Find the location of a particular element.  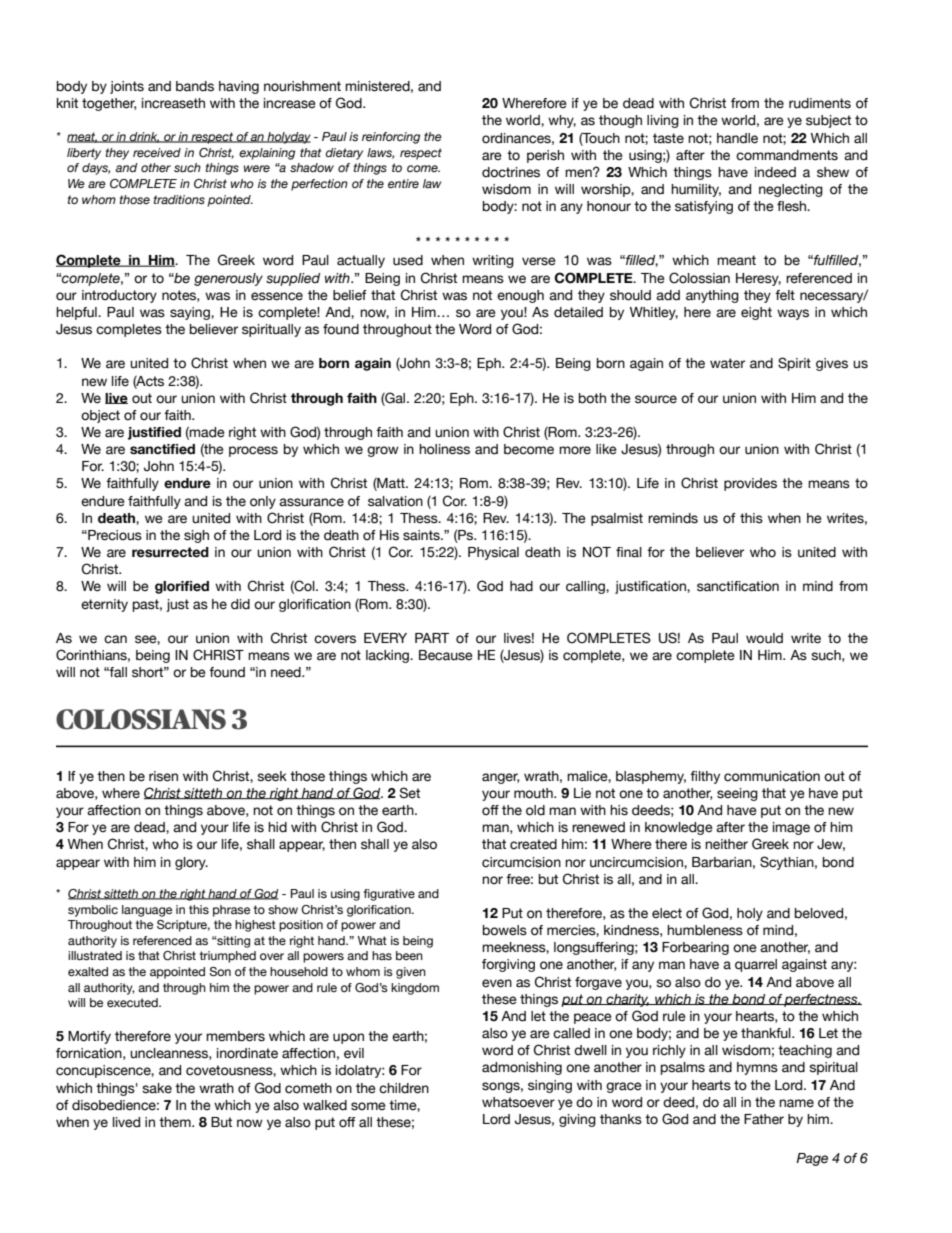

can is located at coordinates (115, 639).
